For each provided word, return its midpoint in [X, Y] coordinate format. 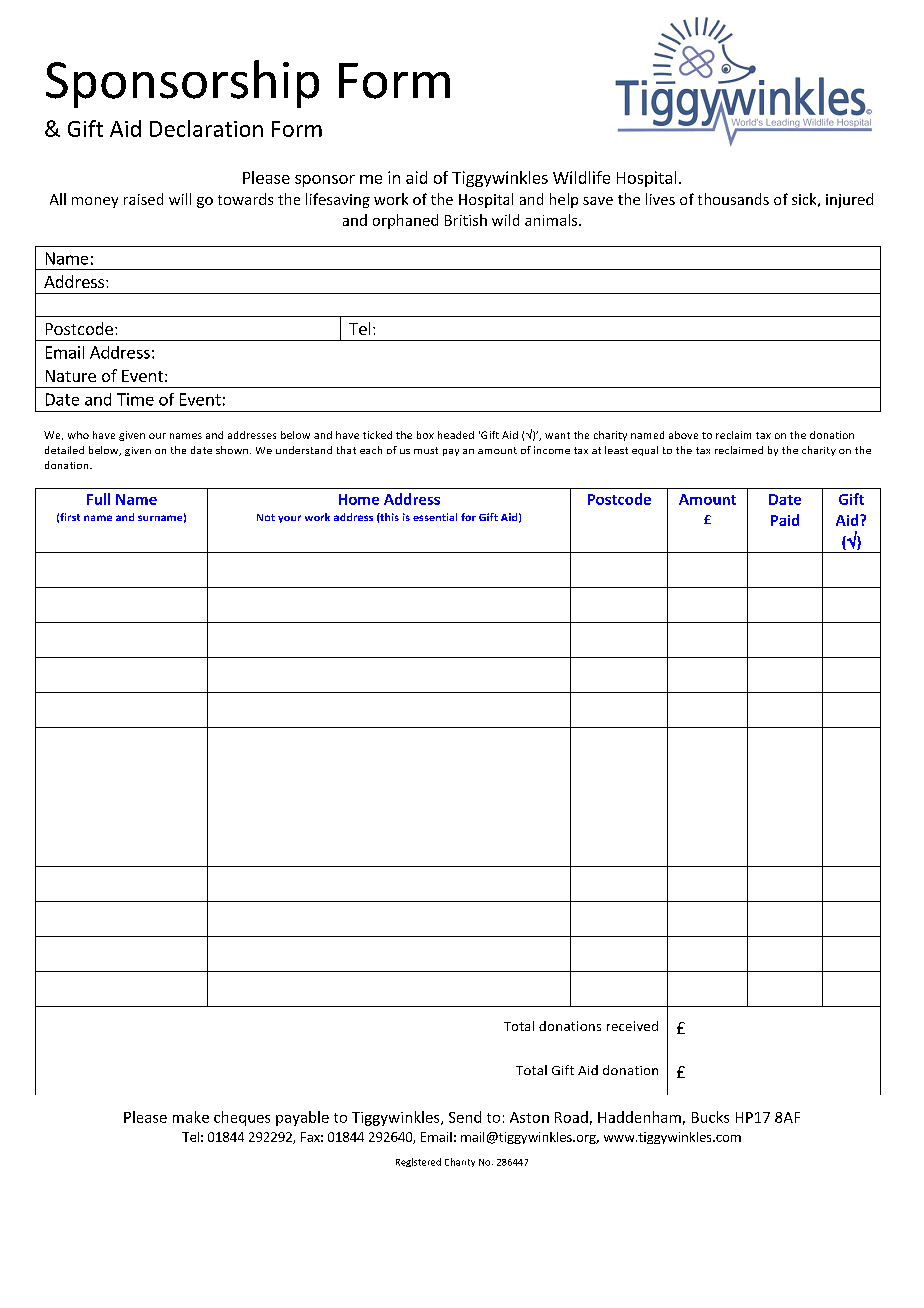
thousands [733, 199]
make [191, 1117]
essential [435, 517]
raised [143, 199]
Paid [785, 520]
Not [266, 517]
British [466, 220]
